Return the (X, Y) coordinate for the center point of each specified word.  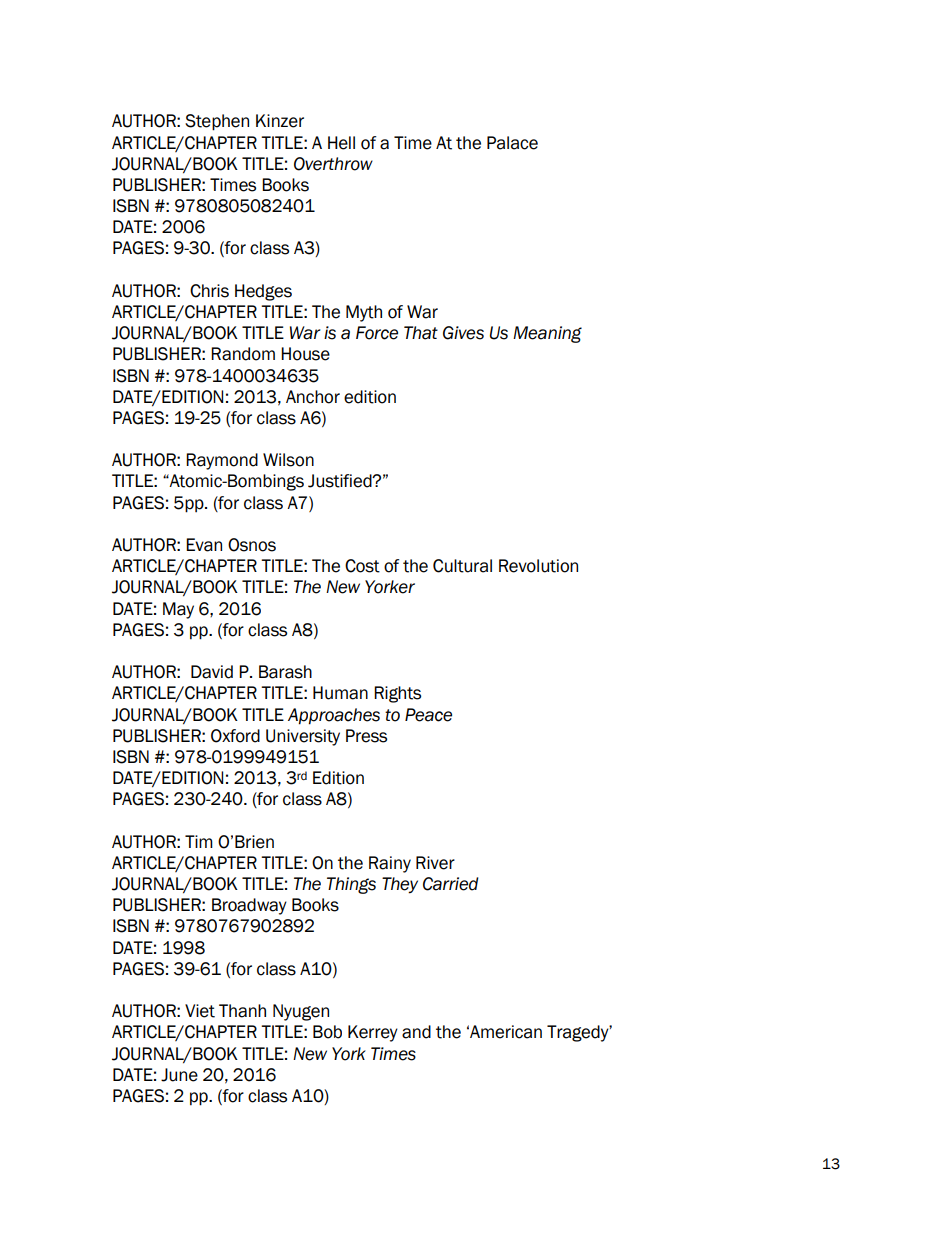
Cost (362, 566)
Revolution (538, 566)
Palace (512, 143)
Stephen (217, 122)
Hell (341, 143)
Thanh (242, 1011)
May (178, 610)
